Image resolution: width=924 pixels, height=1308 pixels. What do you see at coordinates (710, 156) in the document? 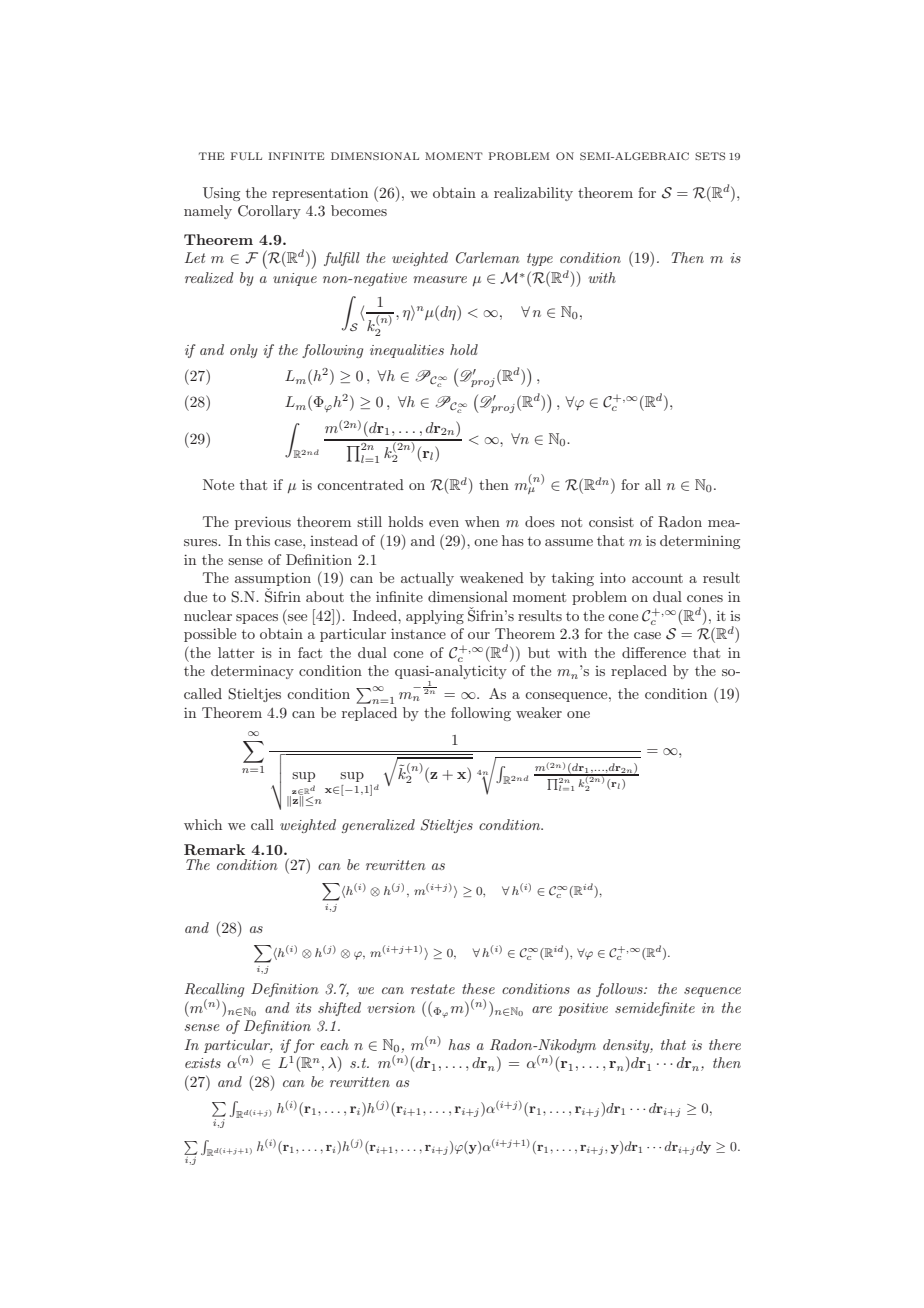
I see `SETS` at bounding box center [710, 156].
